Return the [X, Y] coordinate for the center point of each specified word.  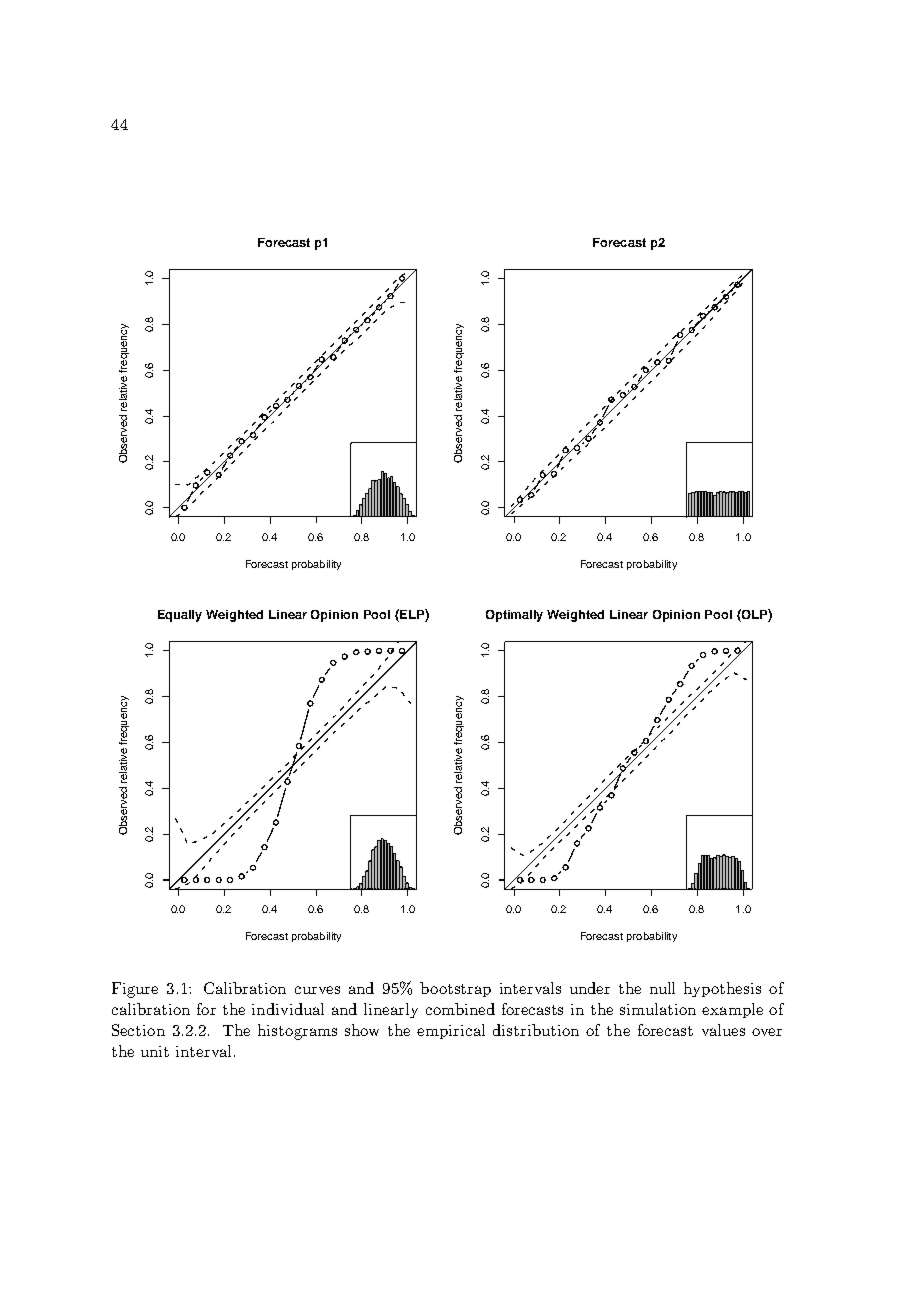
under [590, 988]
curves [317, 990]
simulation [658, 1009]
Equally [180, 616]
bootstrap [455, 989]
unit [155, 1051]
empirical [451, 1031]
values [723, 1030]
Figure [135, 990]
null [662, 988]
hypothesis [722, 989]
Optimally [514, 616]
